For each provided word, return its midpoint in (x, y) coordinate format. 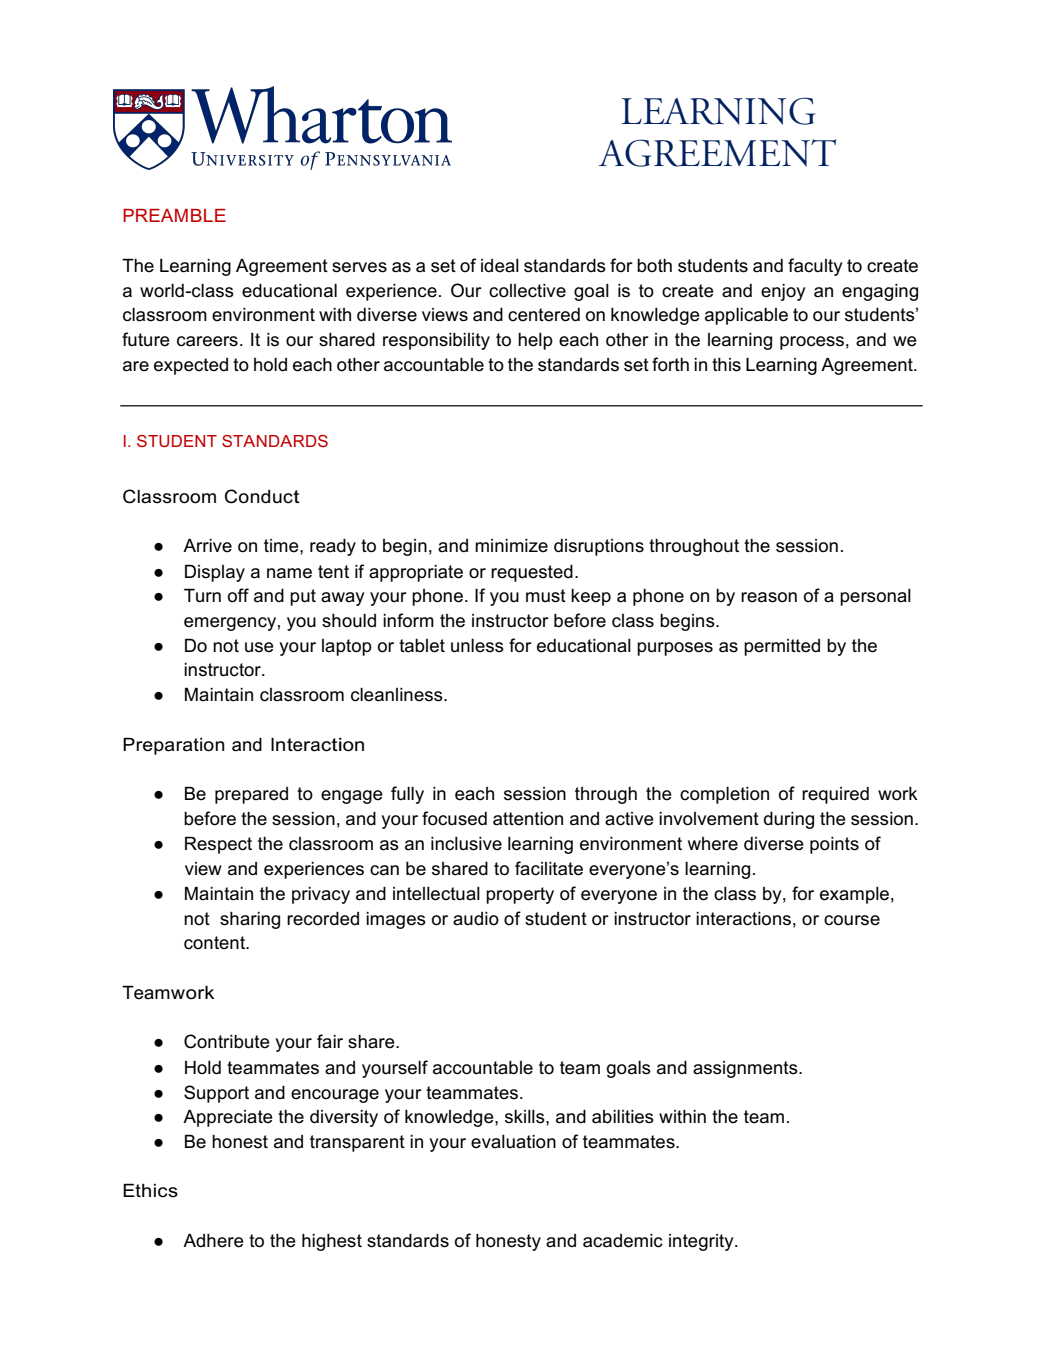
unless (477, 646)
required (835, 795)
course (852, 920)
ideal (500, 266)
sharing (250, 920)
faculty (815, 267)
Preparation (174, 746)
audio (476, 919)
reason (769, 597)
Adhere (213, 1240)
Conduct (262, 496)
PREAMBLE (174, 215)
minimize (511, 546)
